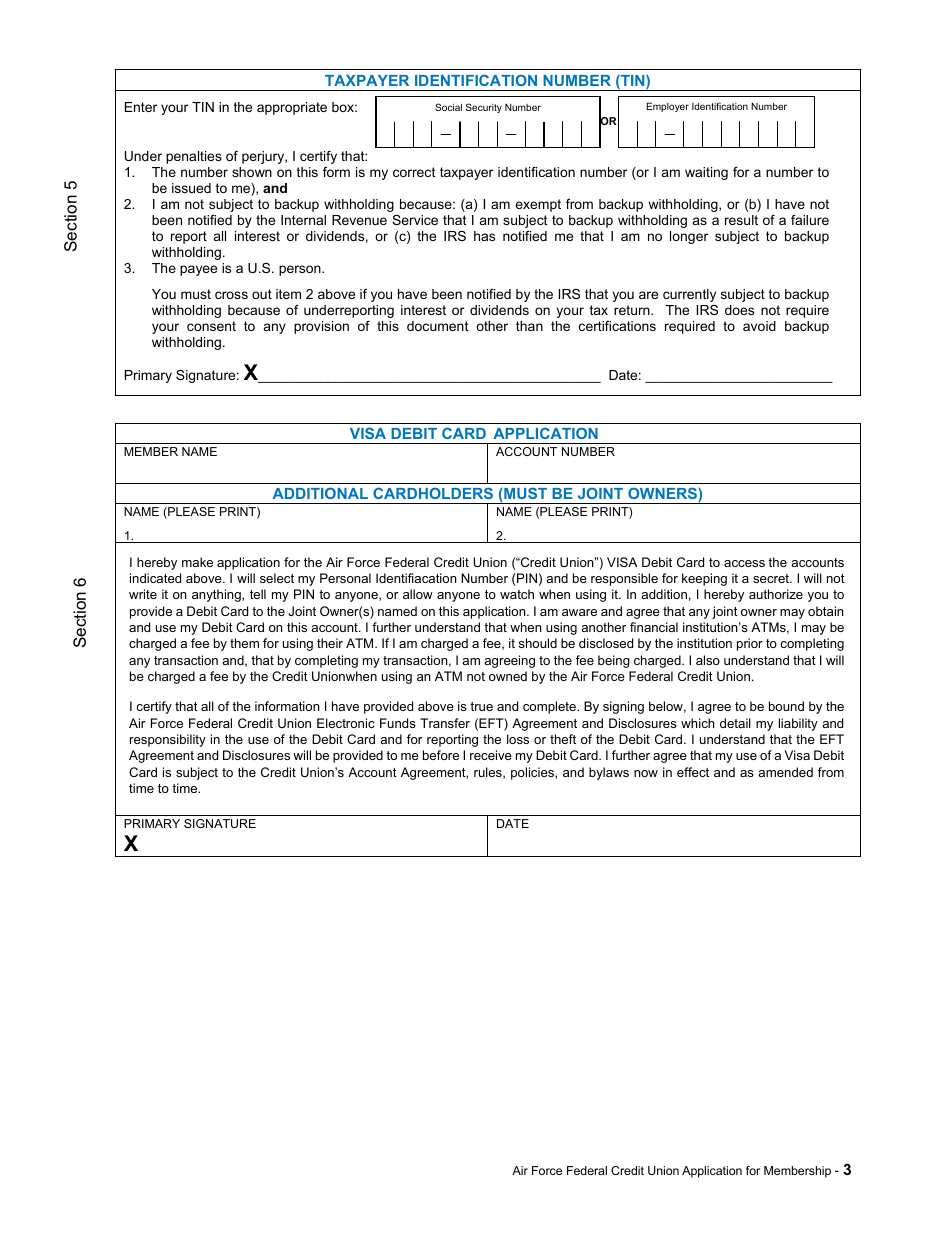 Image resolution: width=952 pixels, height=1233 pixels. Describe the element at coordinates (197, 562) in the page. I see `make` at that location.
